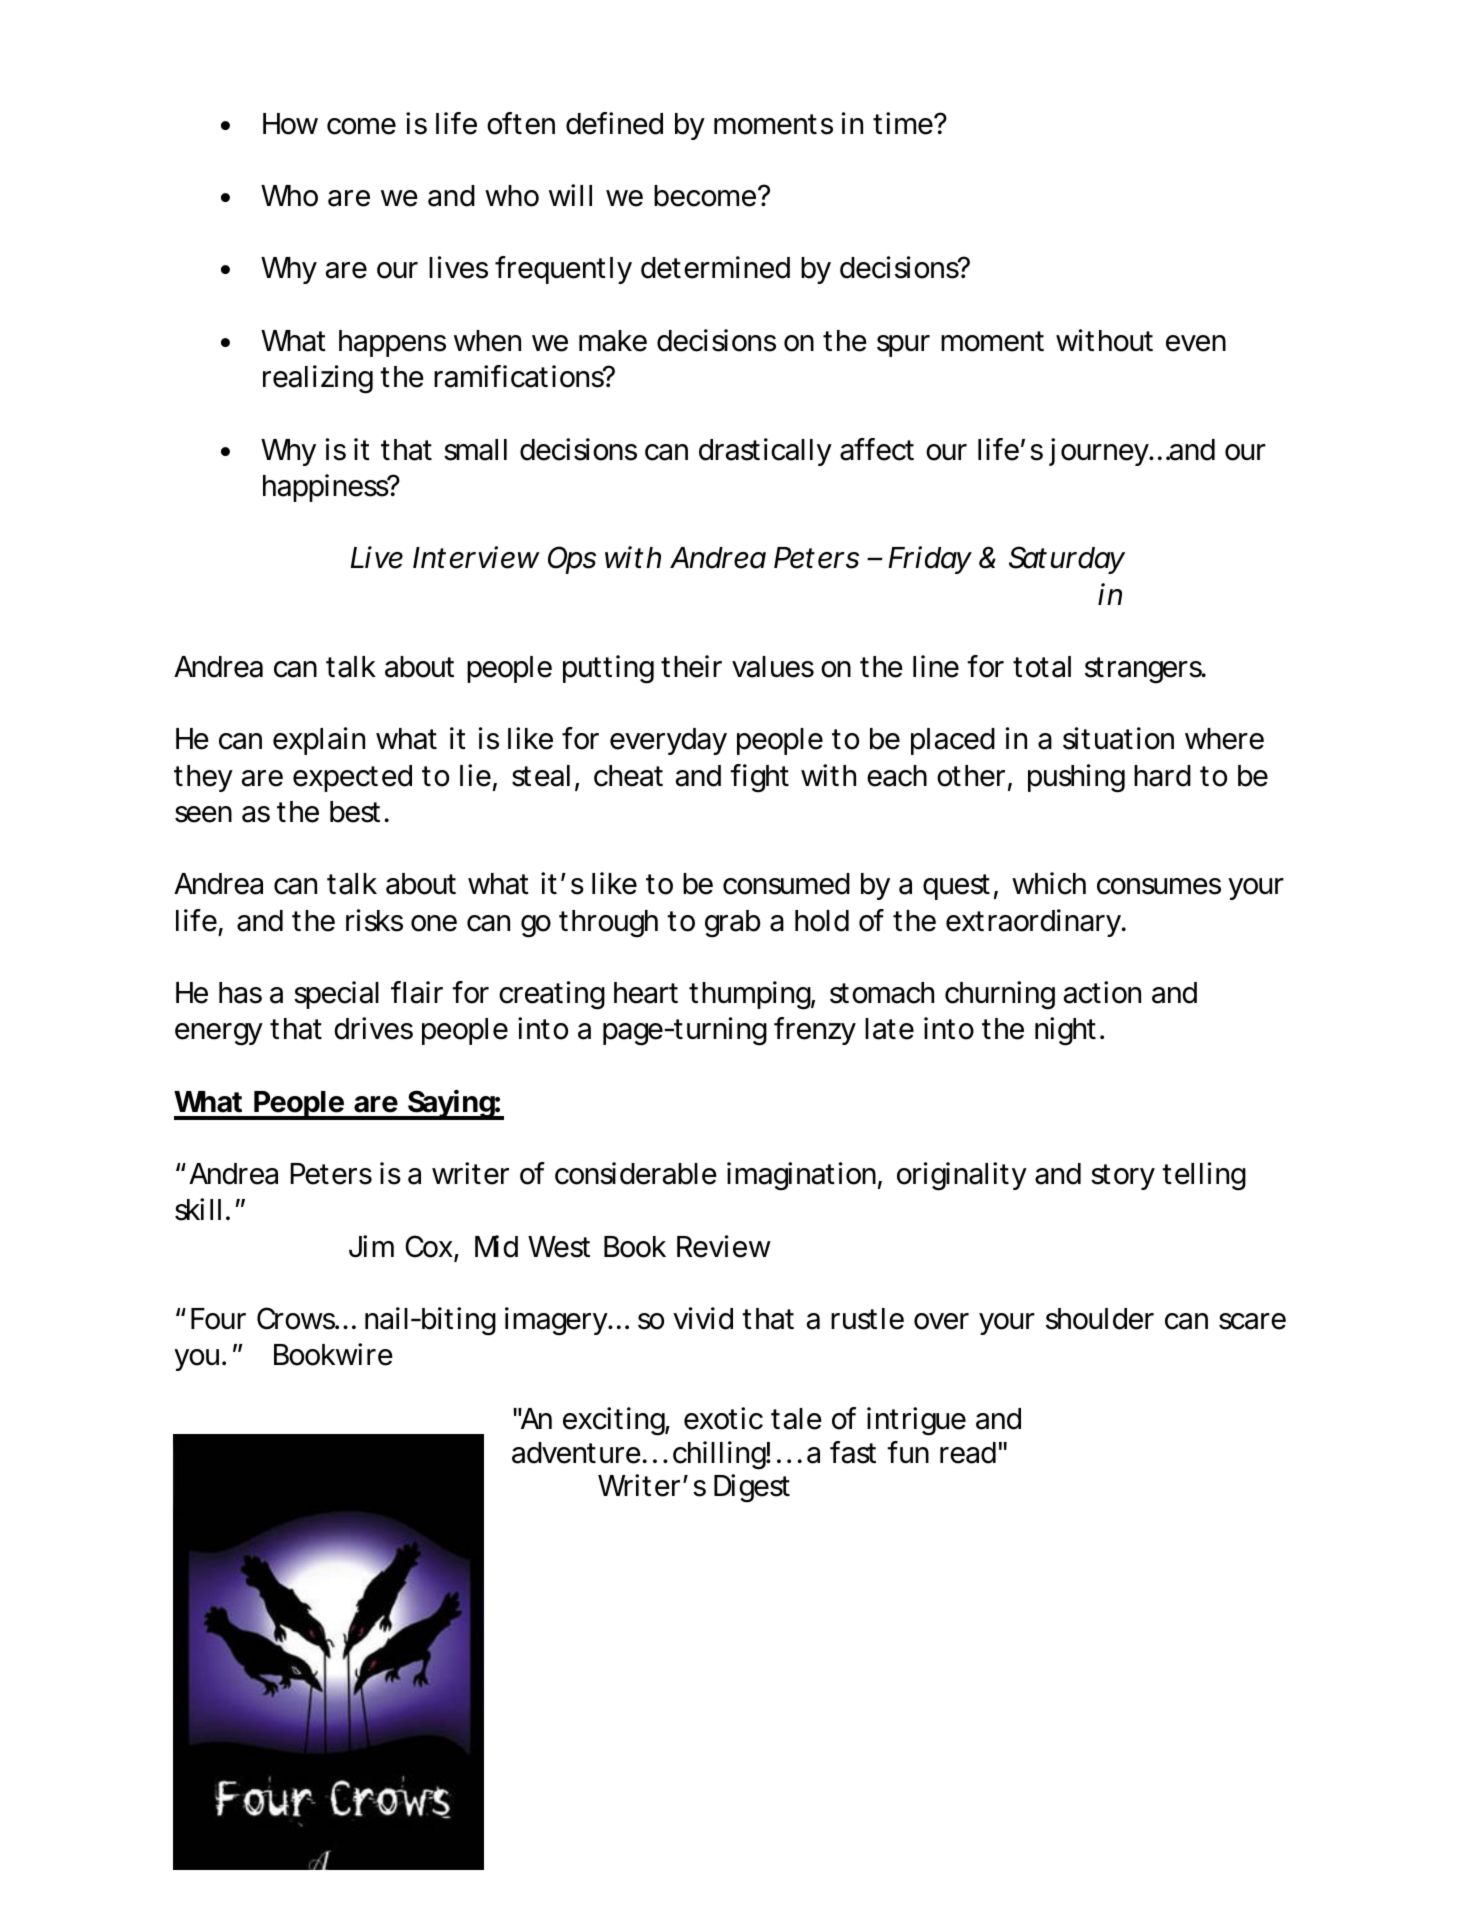 The height and width of the screenshot is (1913, 1478). What do you see at coordinates (614, 123) in the screenshot?
I see `defined` at bounding box center [614, 123].
